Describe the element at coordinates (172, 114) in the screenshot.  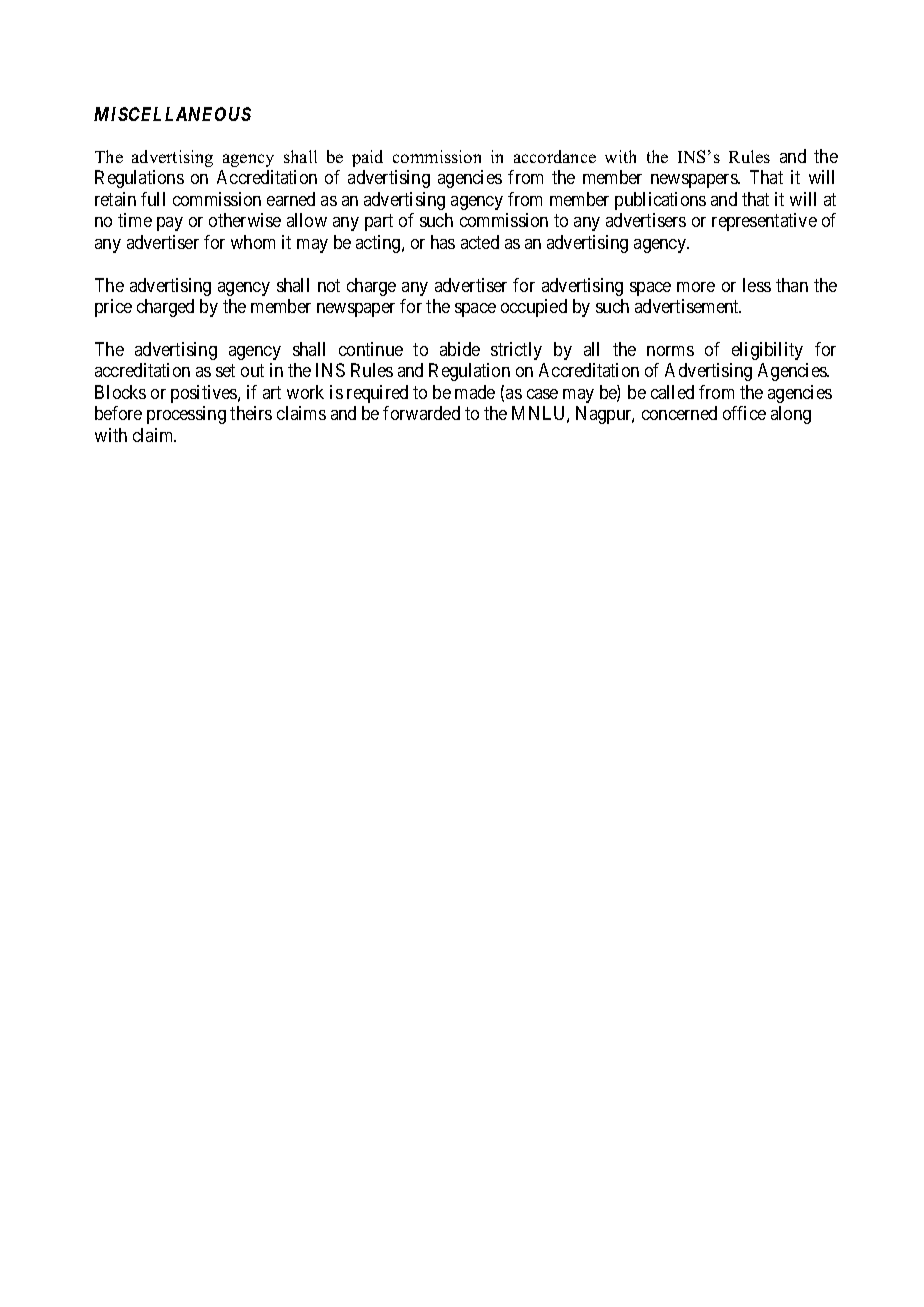
I see `MISCELLANEOUS` at that location.
